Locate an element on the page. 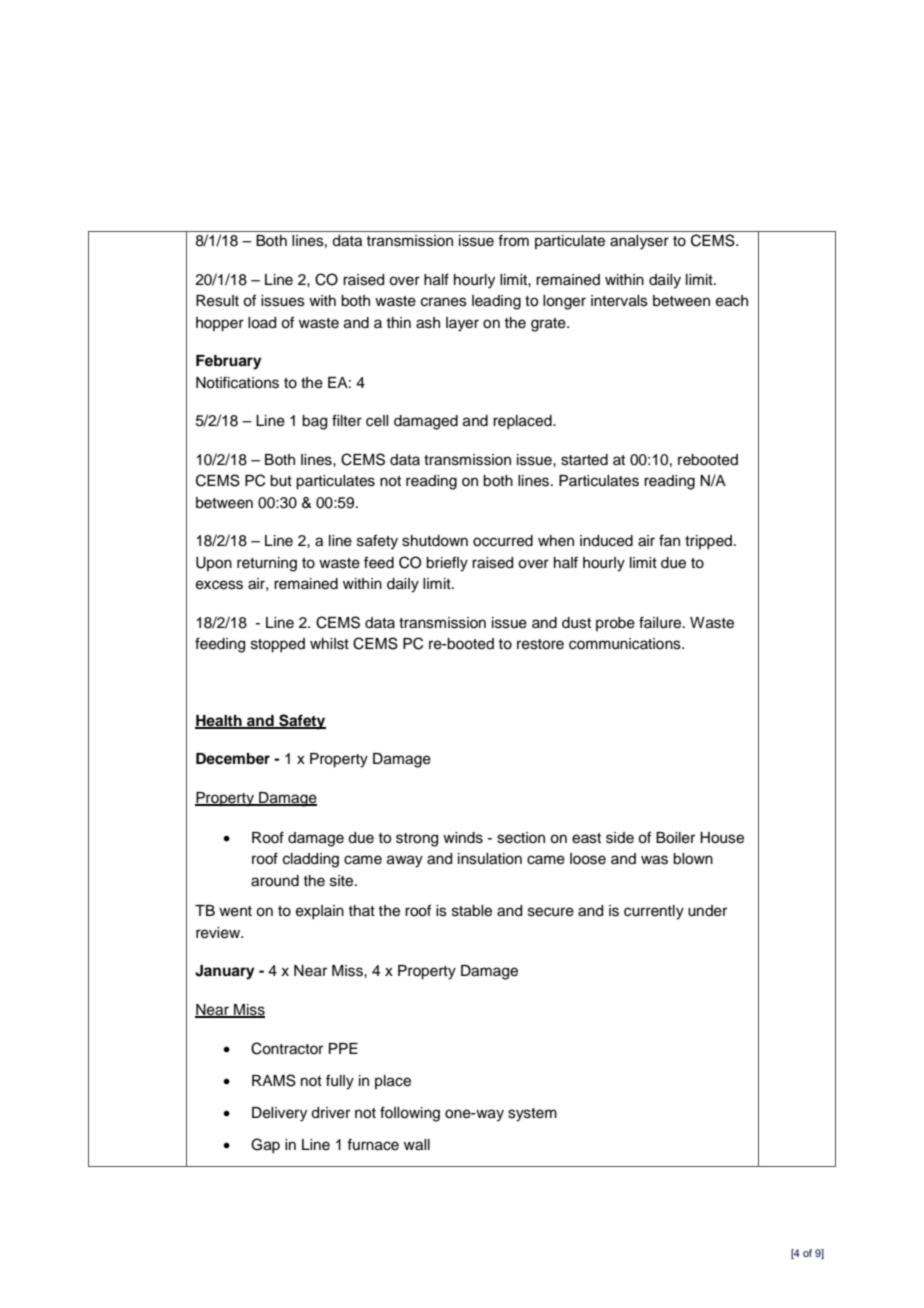  load is located at coordinates (262, 323).
